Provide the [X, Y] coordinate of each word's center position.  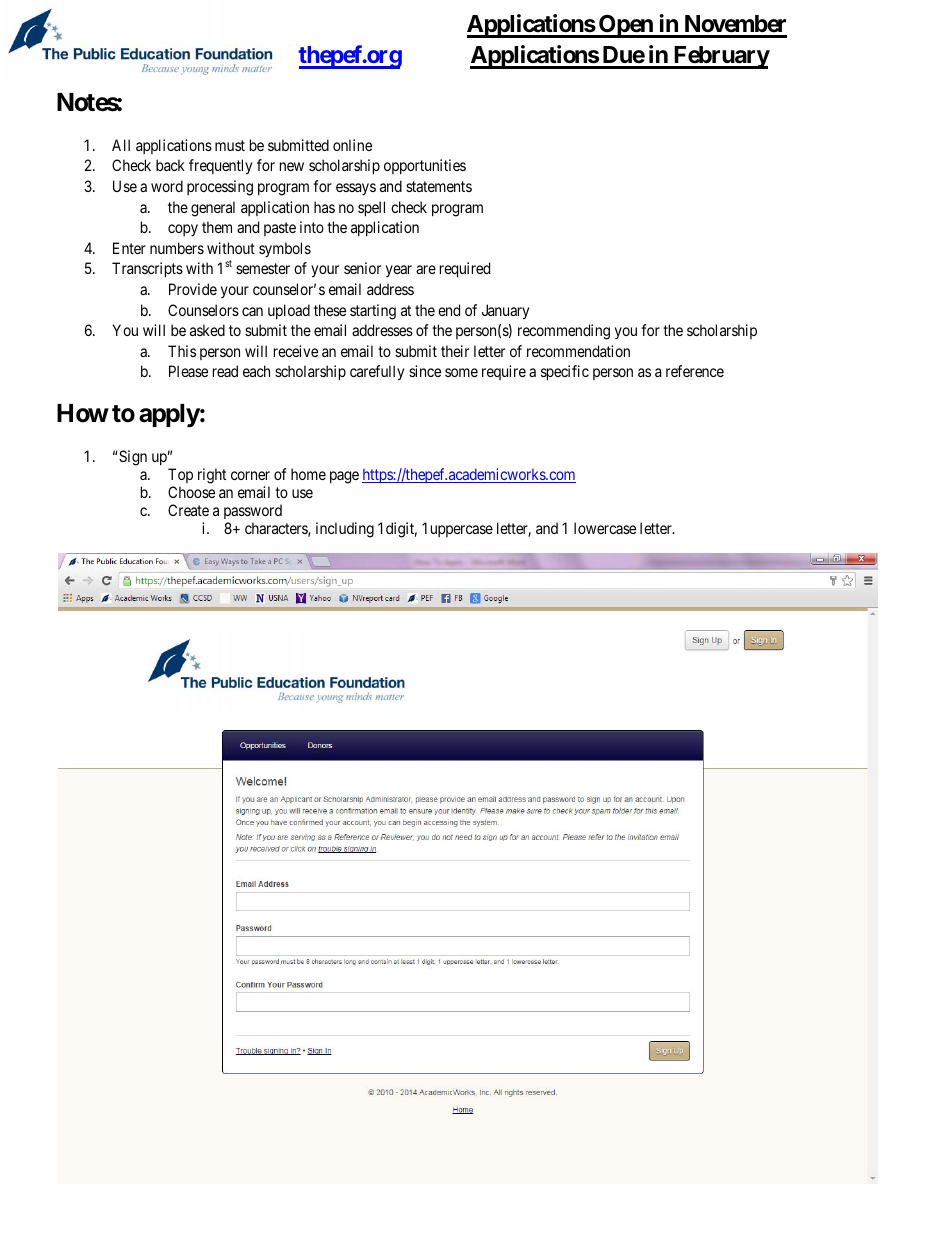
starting [373, 312]
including [345, 530]
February [720, 57]
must [230, 145]
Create [188, 510]
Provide [193, 289]
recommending [564, 332]
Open [626, 26]
